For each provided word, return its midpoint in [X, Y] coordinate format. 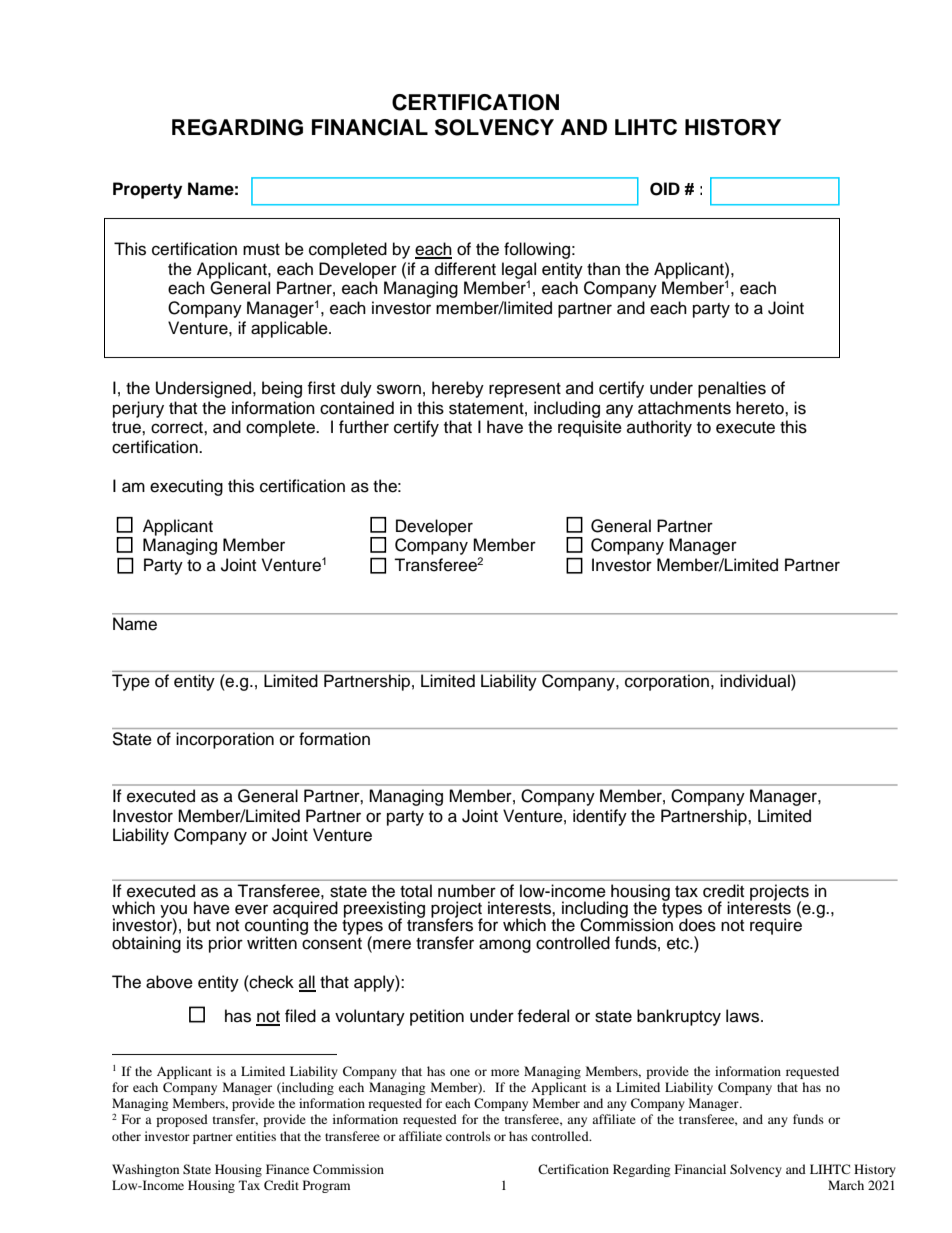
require [776, 926]
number [467, 891]
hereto [761, 408]
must [261, 250]
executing [186, 487]
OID [665, 189]
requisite [590, 428]
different [465, 269]
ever [251, 909]
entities [256, 1136]
